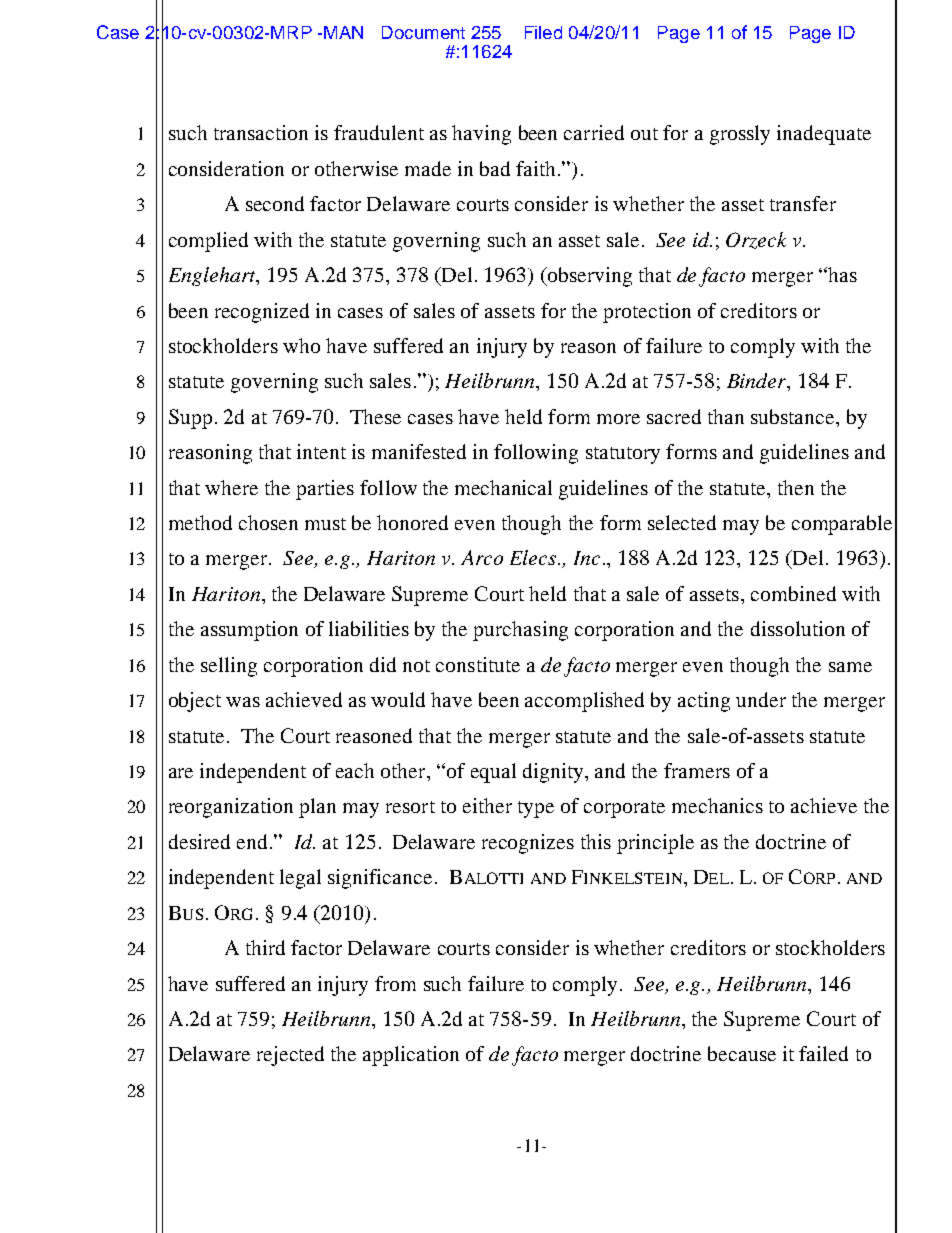 This screenshot has height=1233, width=952. Describe the element at coordinates (742, 1053) in the screenshot. I see `because` at that location.
